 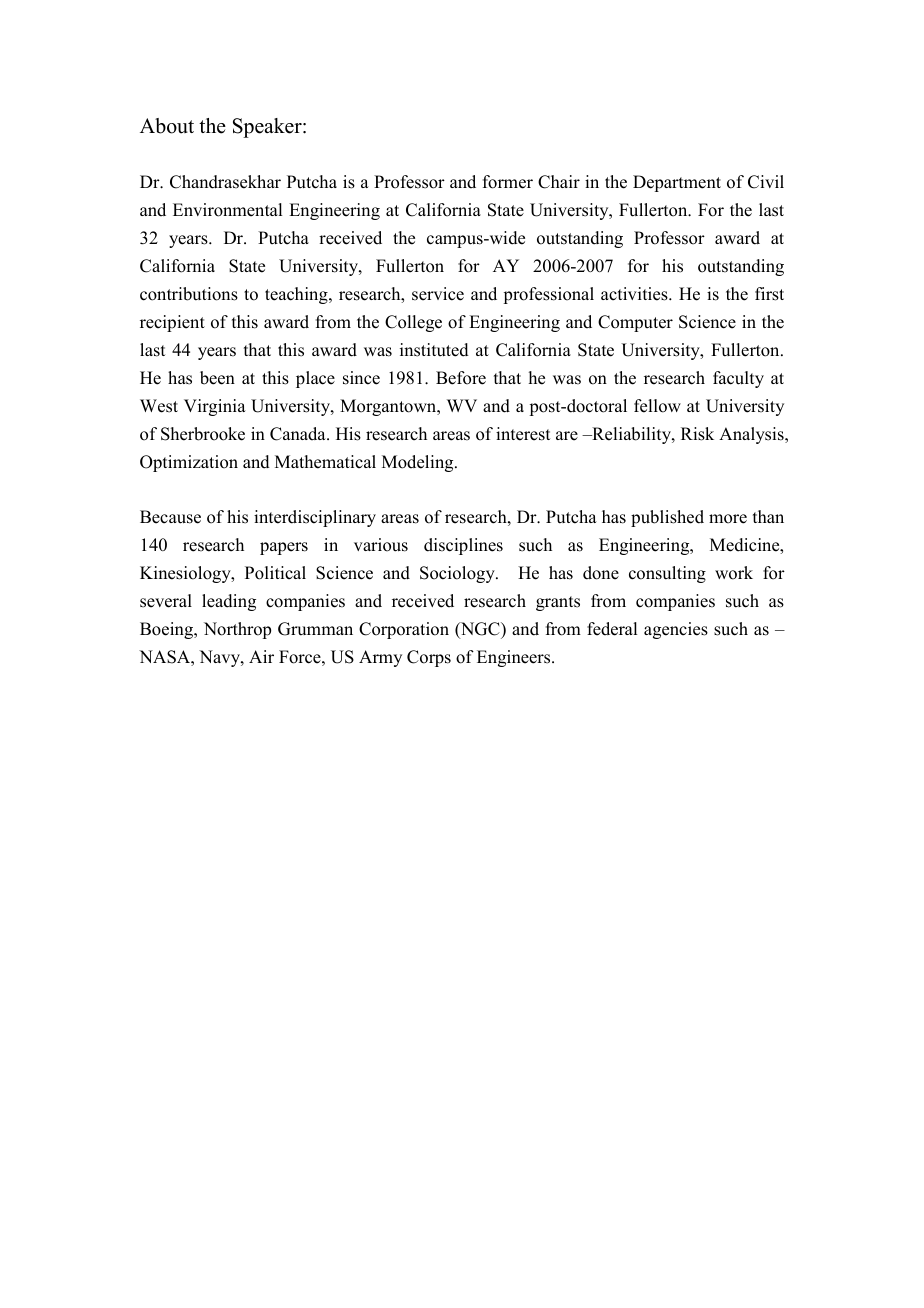 I want to click on been, so click(x=217, y=378).
